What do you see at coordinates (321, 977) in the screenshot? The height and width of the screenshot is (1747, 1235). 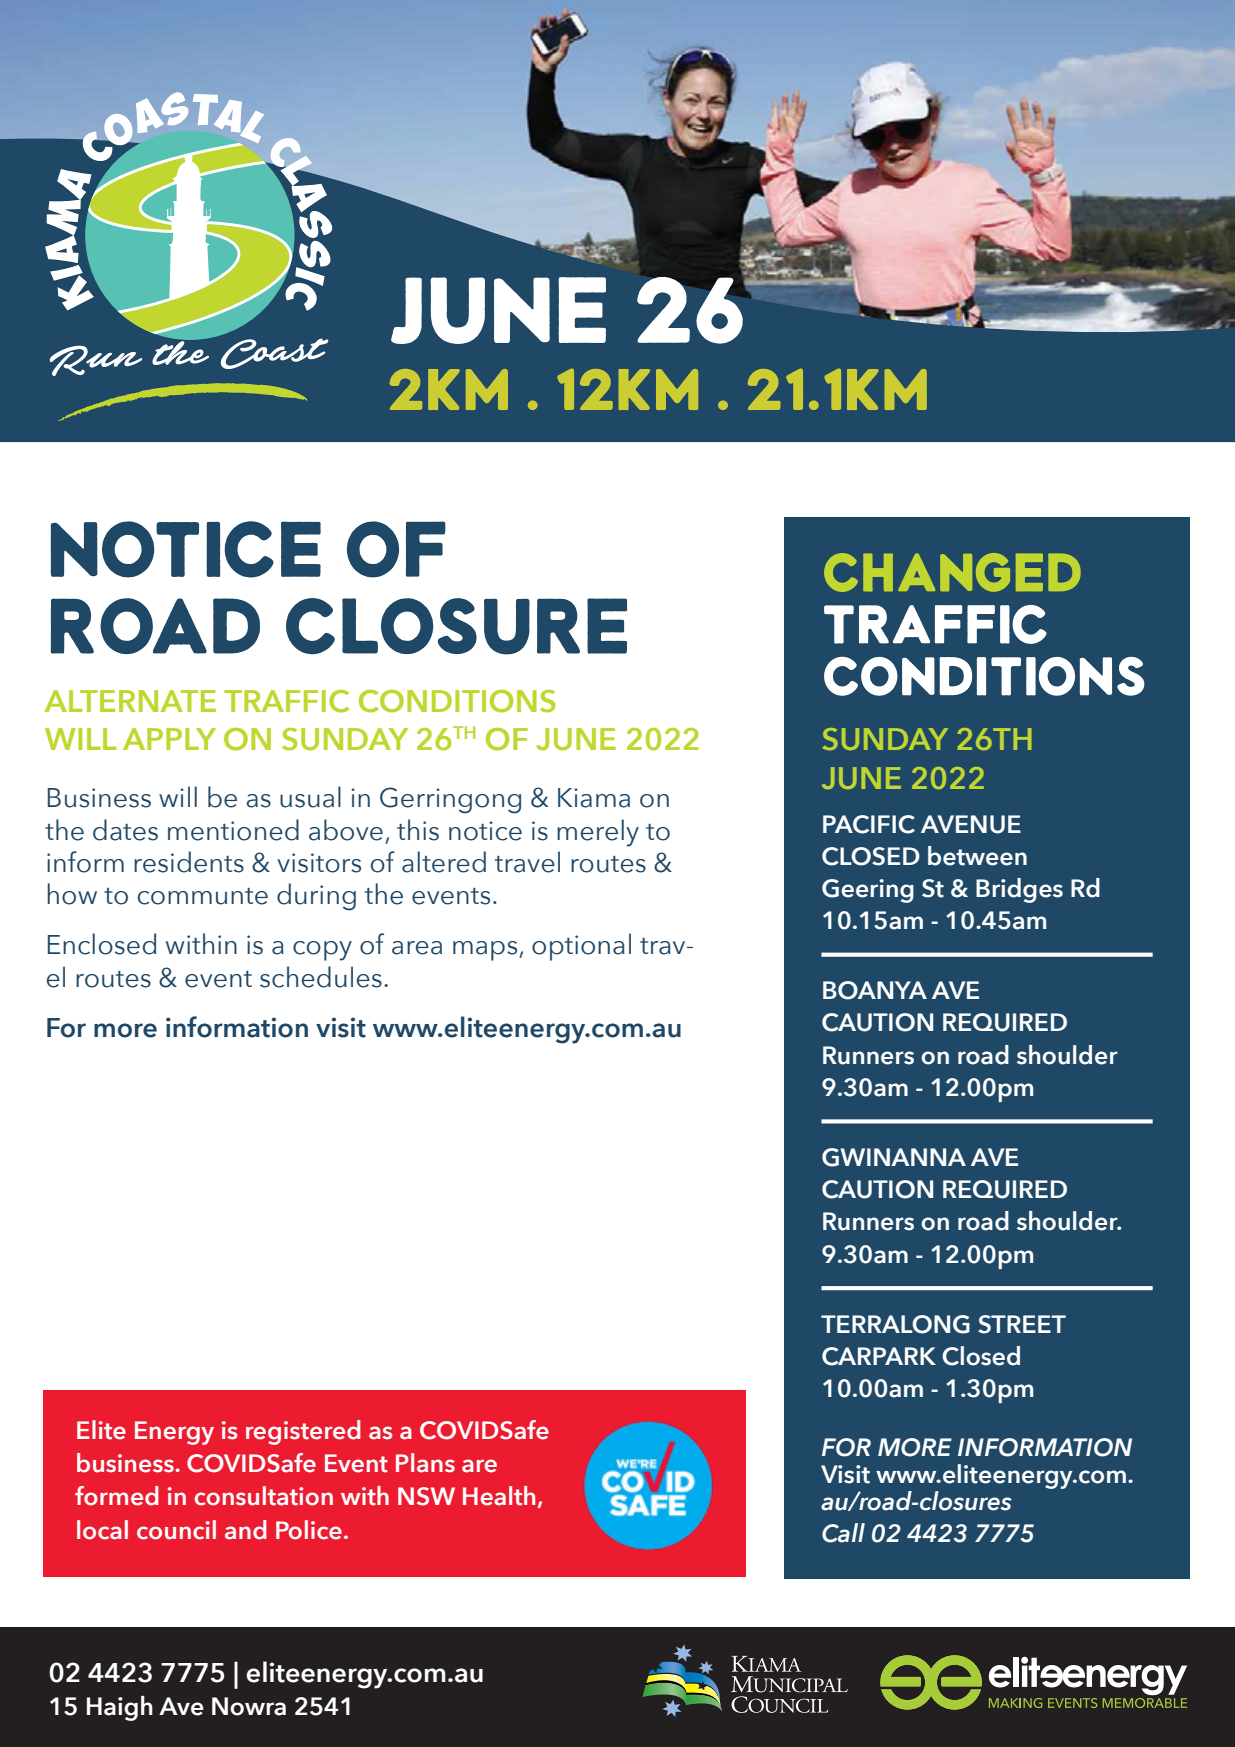 I see `schedules` at bounding box center [321, 977].
